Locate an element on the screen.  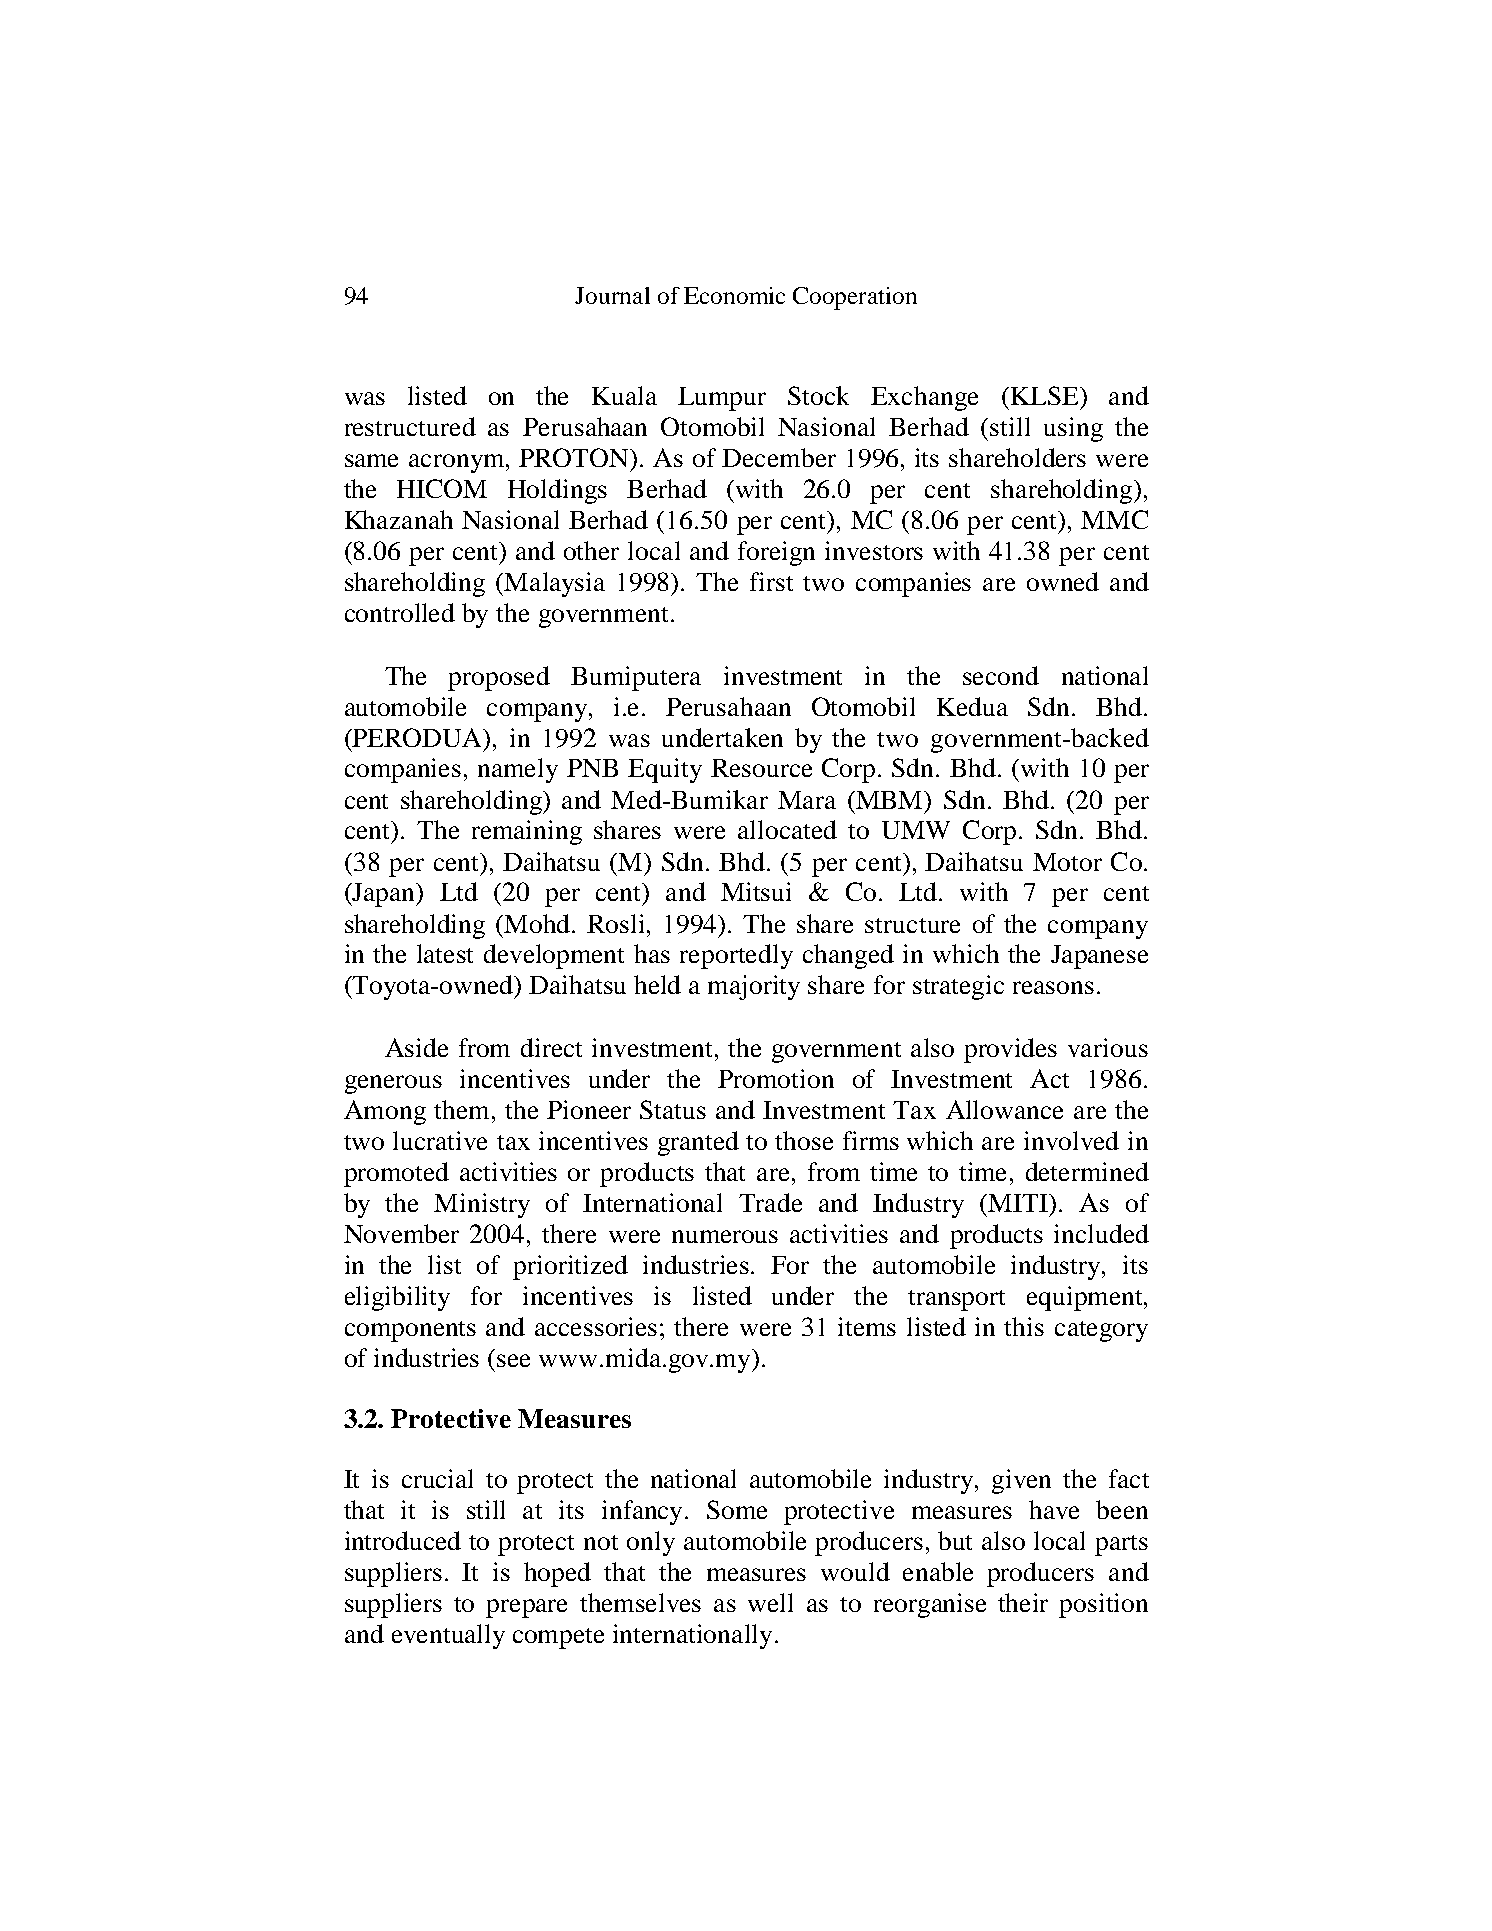
equipment is located at coordinates (1086, 1298).
